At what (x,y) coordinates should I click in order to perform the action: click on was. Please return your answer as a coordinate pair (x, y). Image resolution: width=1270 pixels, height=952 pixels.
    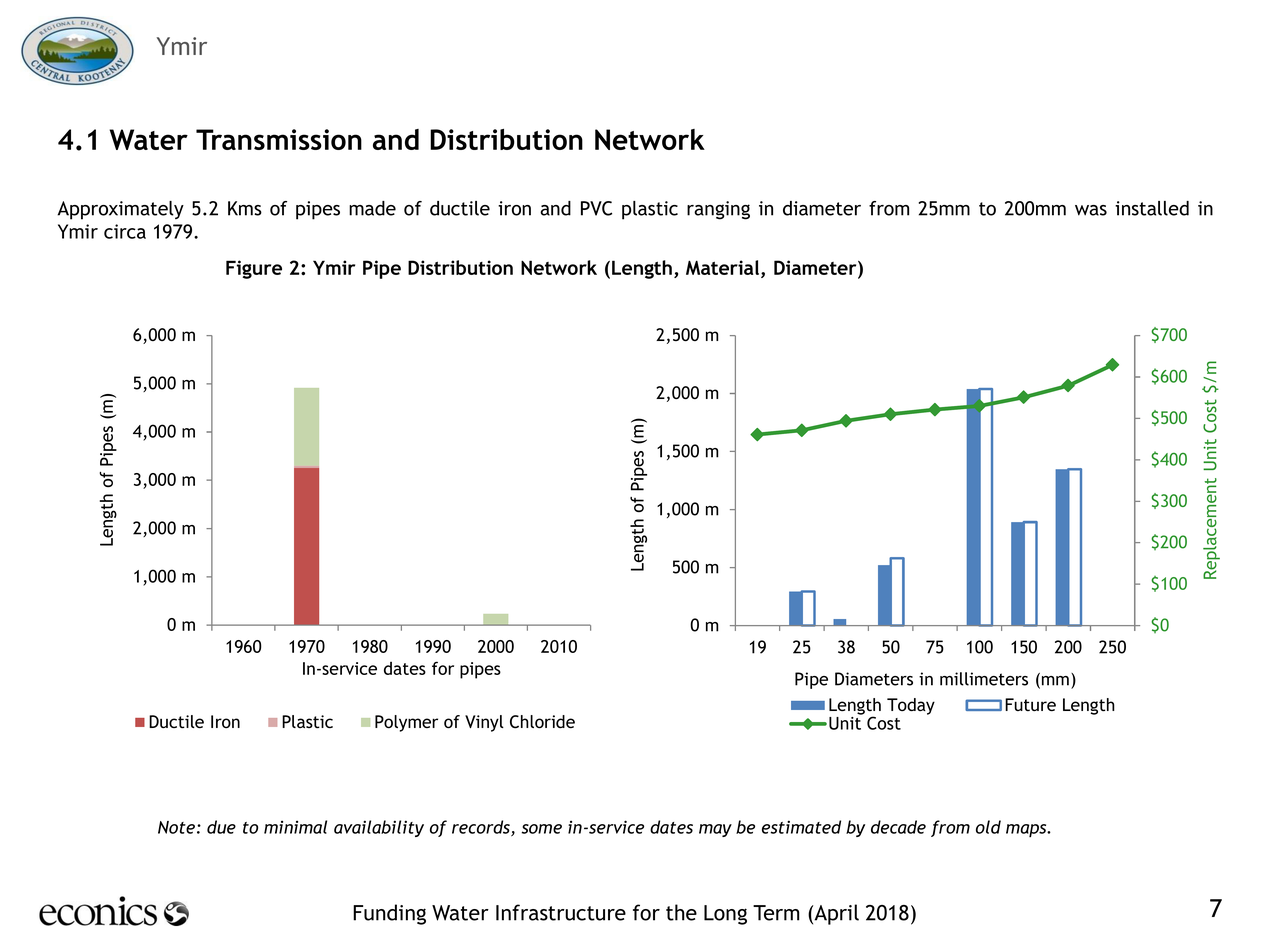
    Looking at the image, I should click on (1091, 210).
